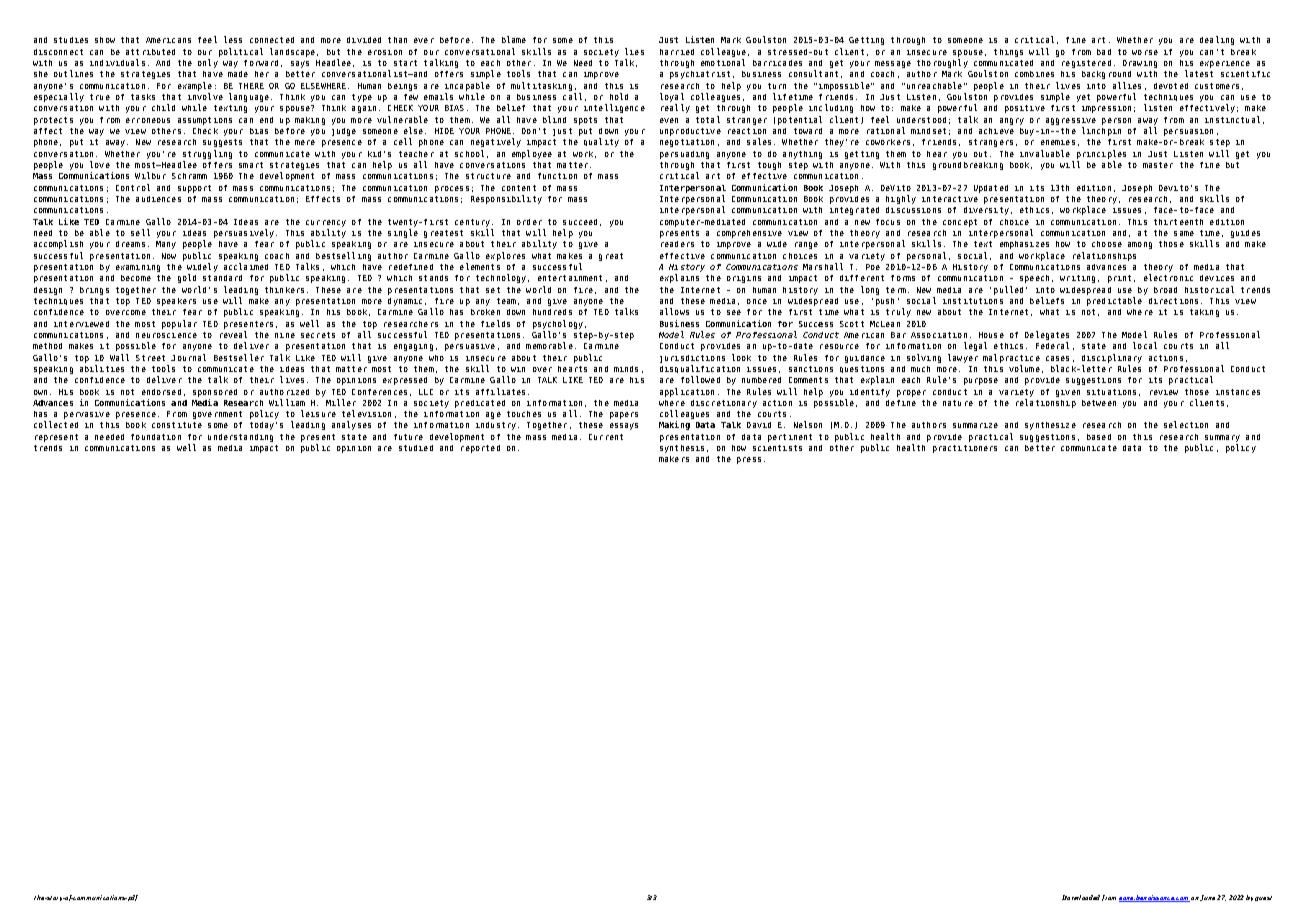 The width and height of the image is (1308, 924). I want to click on June, so click(1207, 898).
